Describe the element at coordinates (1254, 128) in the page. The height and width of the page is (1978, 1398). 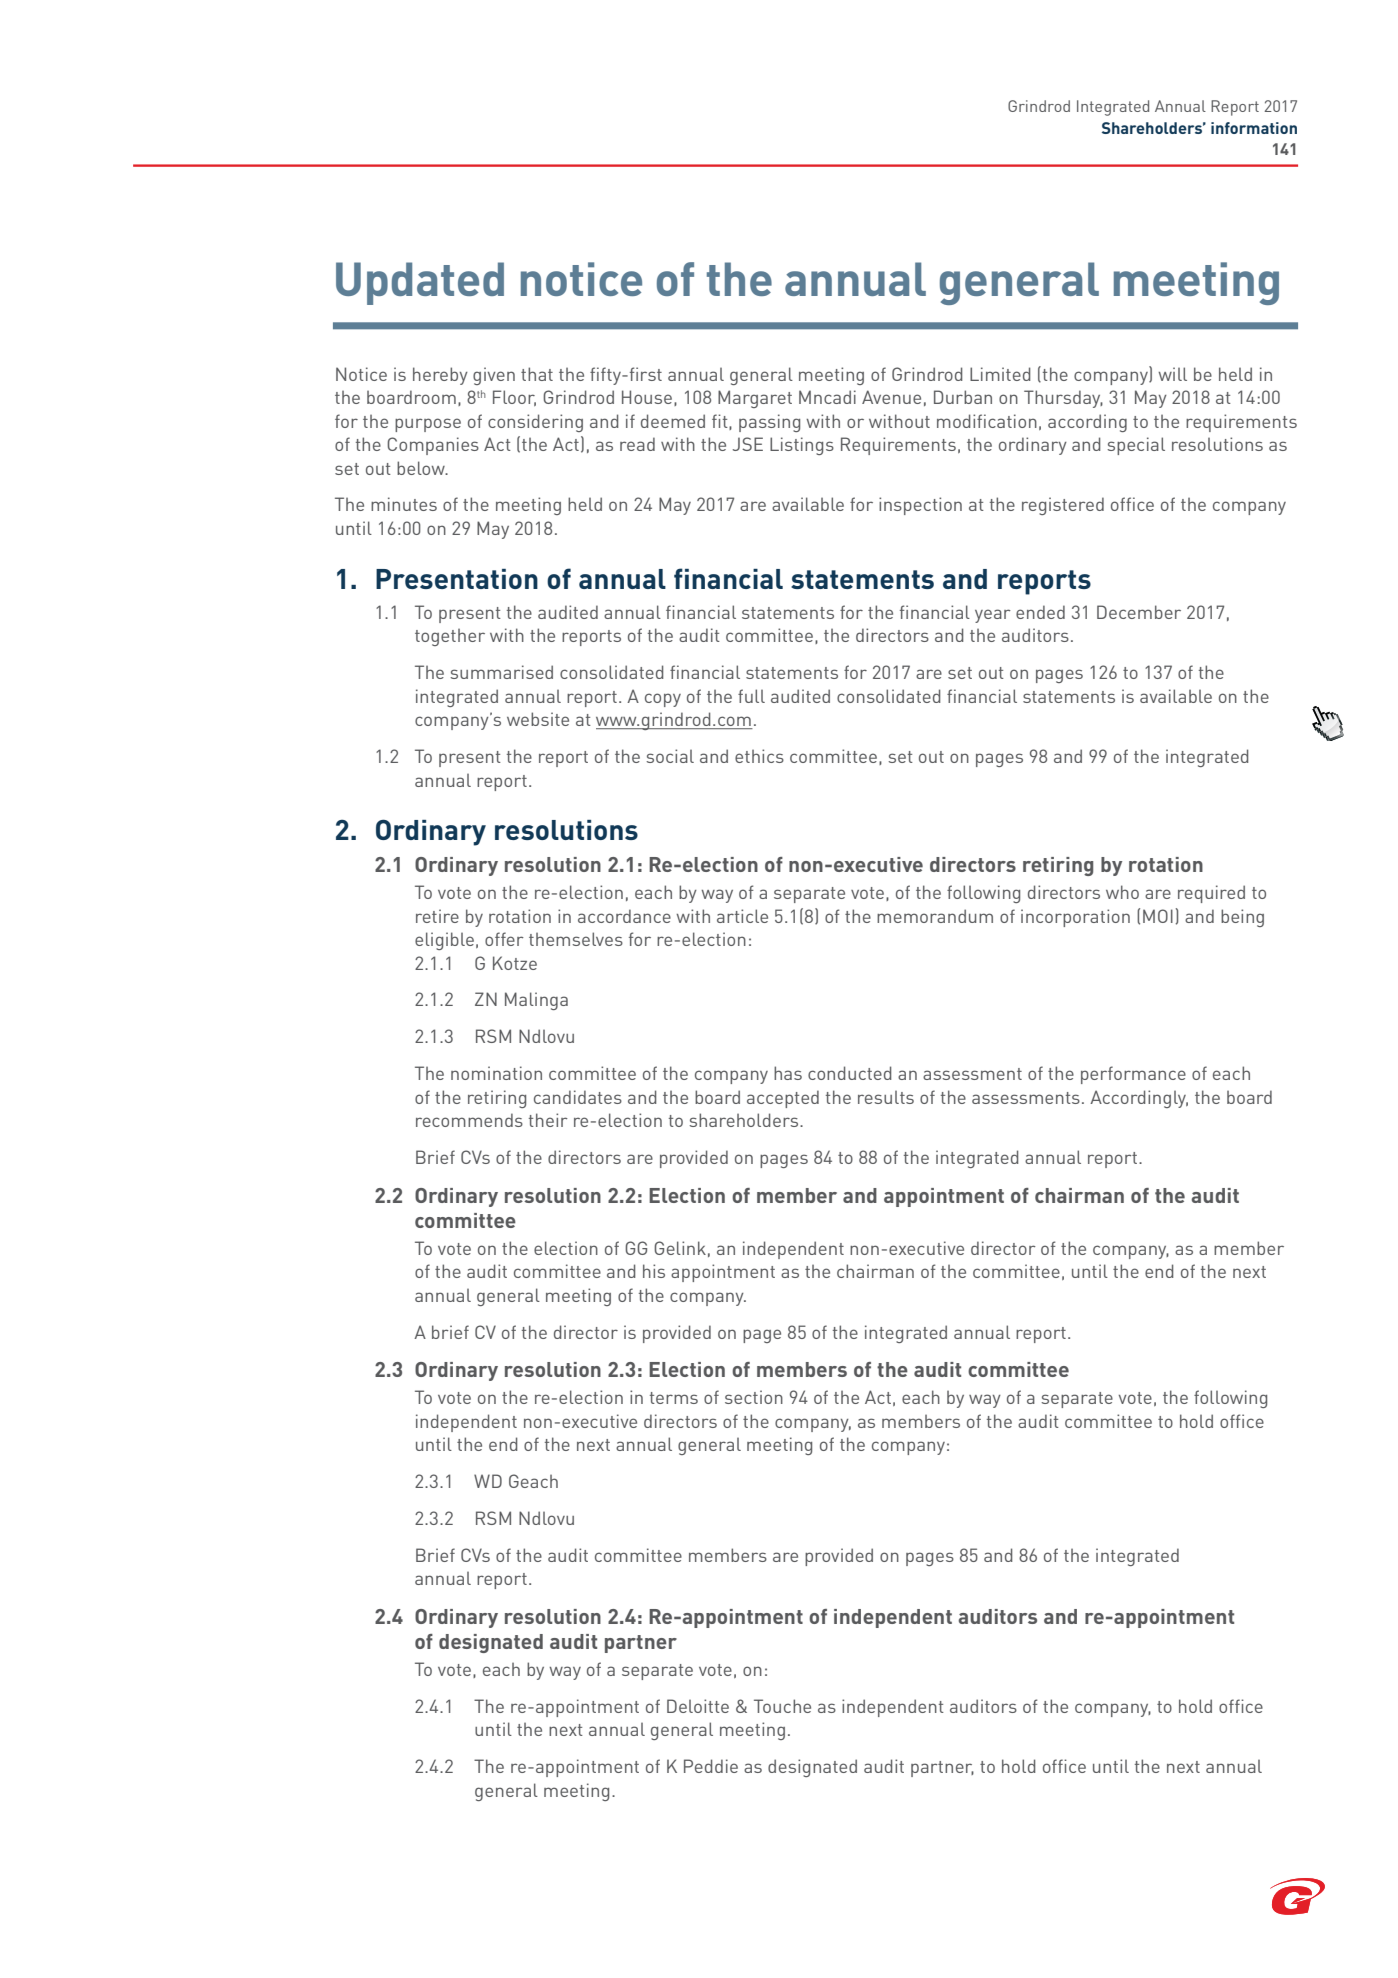
I see `information` at that location.
